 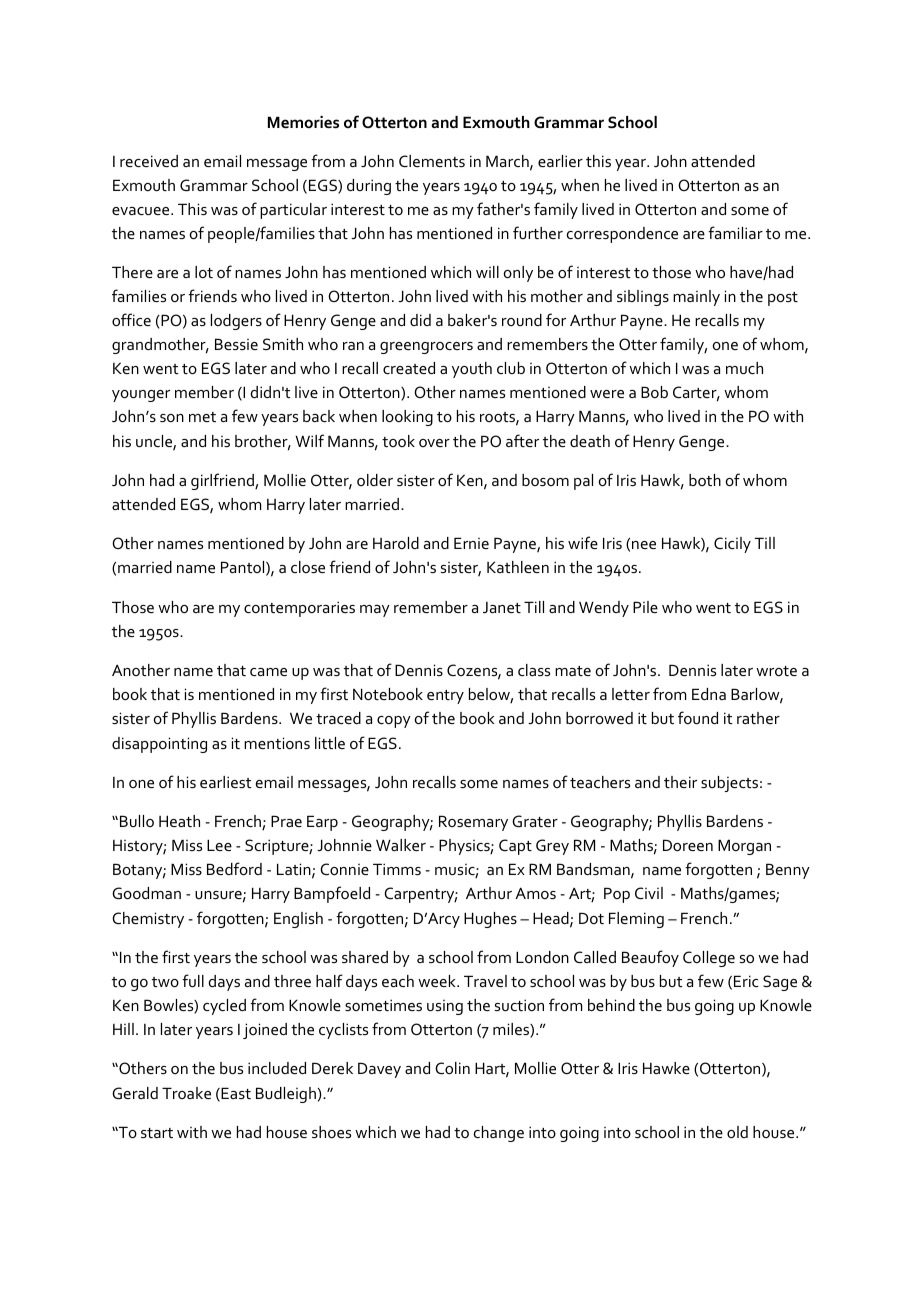 I want to click on Pile, so click(x=645, y=607).
